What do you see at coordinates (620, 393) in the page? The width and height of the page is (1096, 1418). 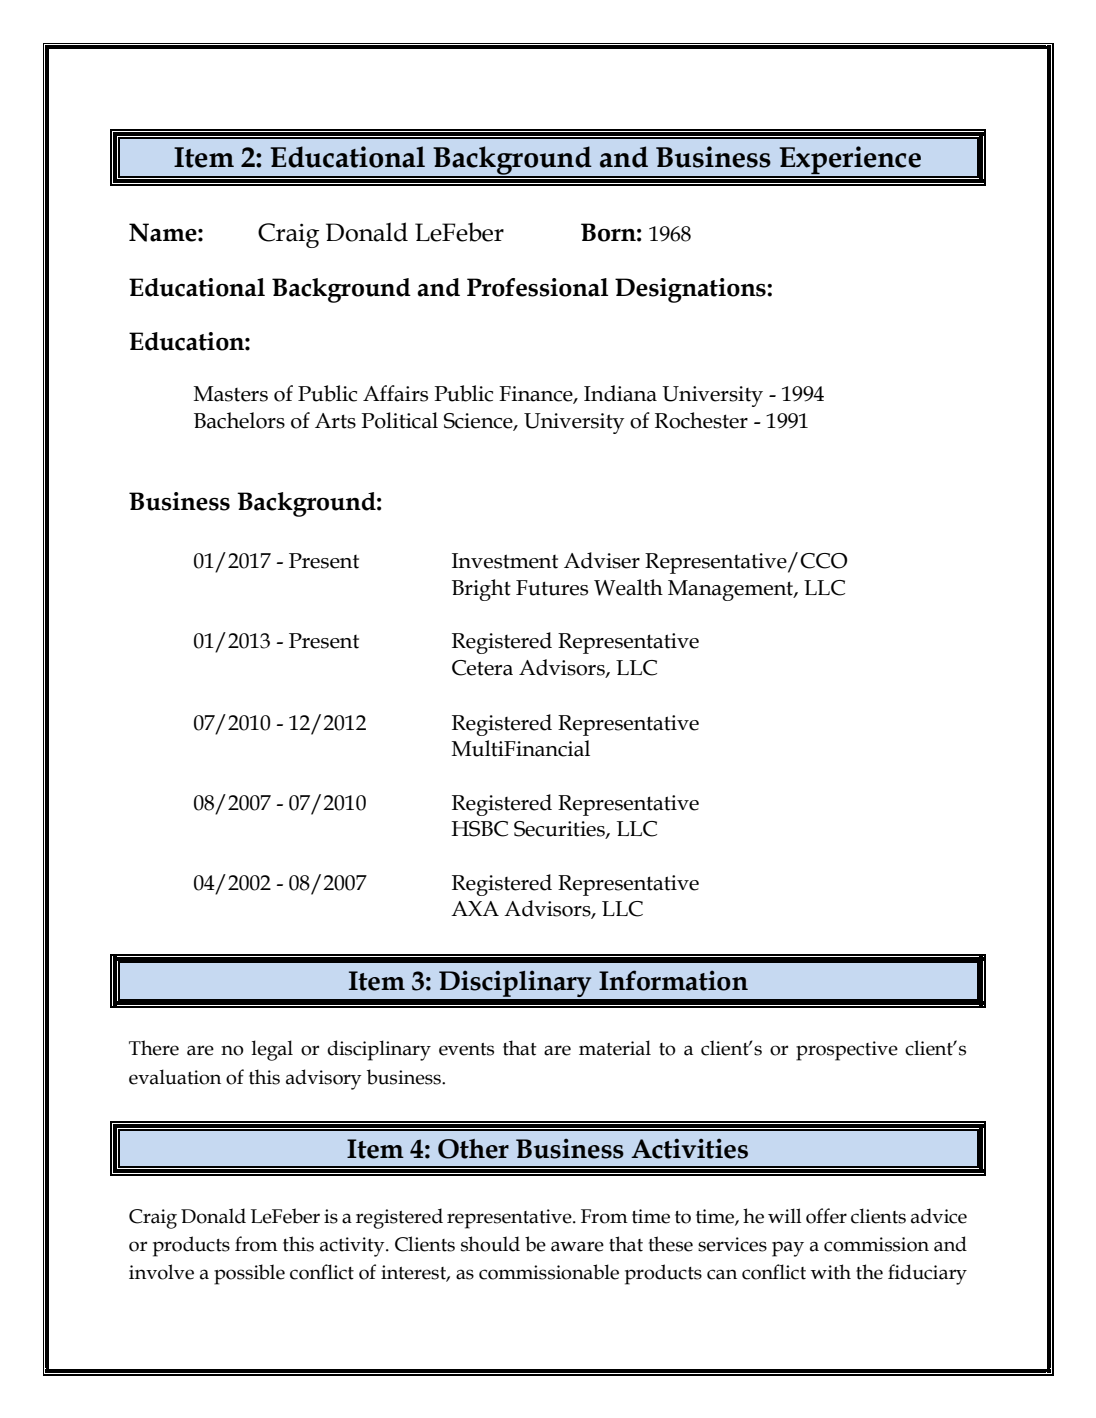 I see `Indiana` at bounding box center [620, 393].
